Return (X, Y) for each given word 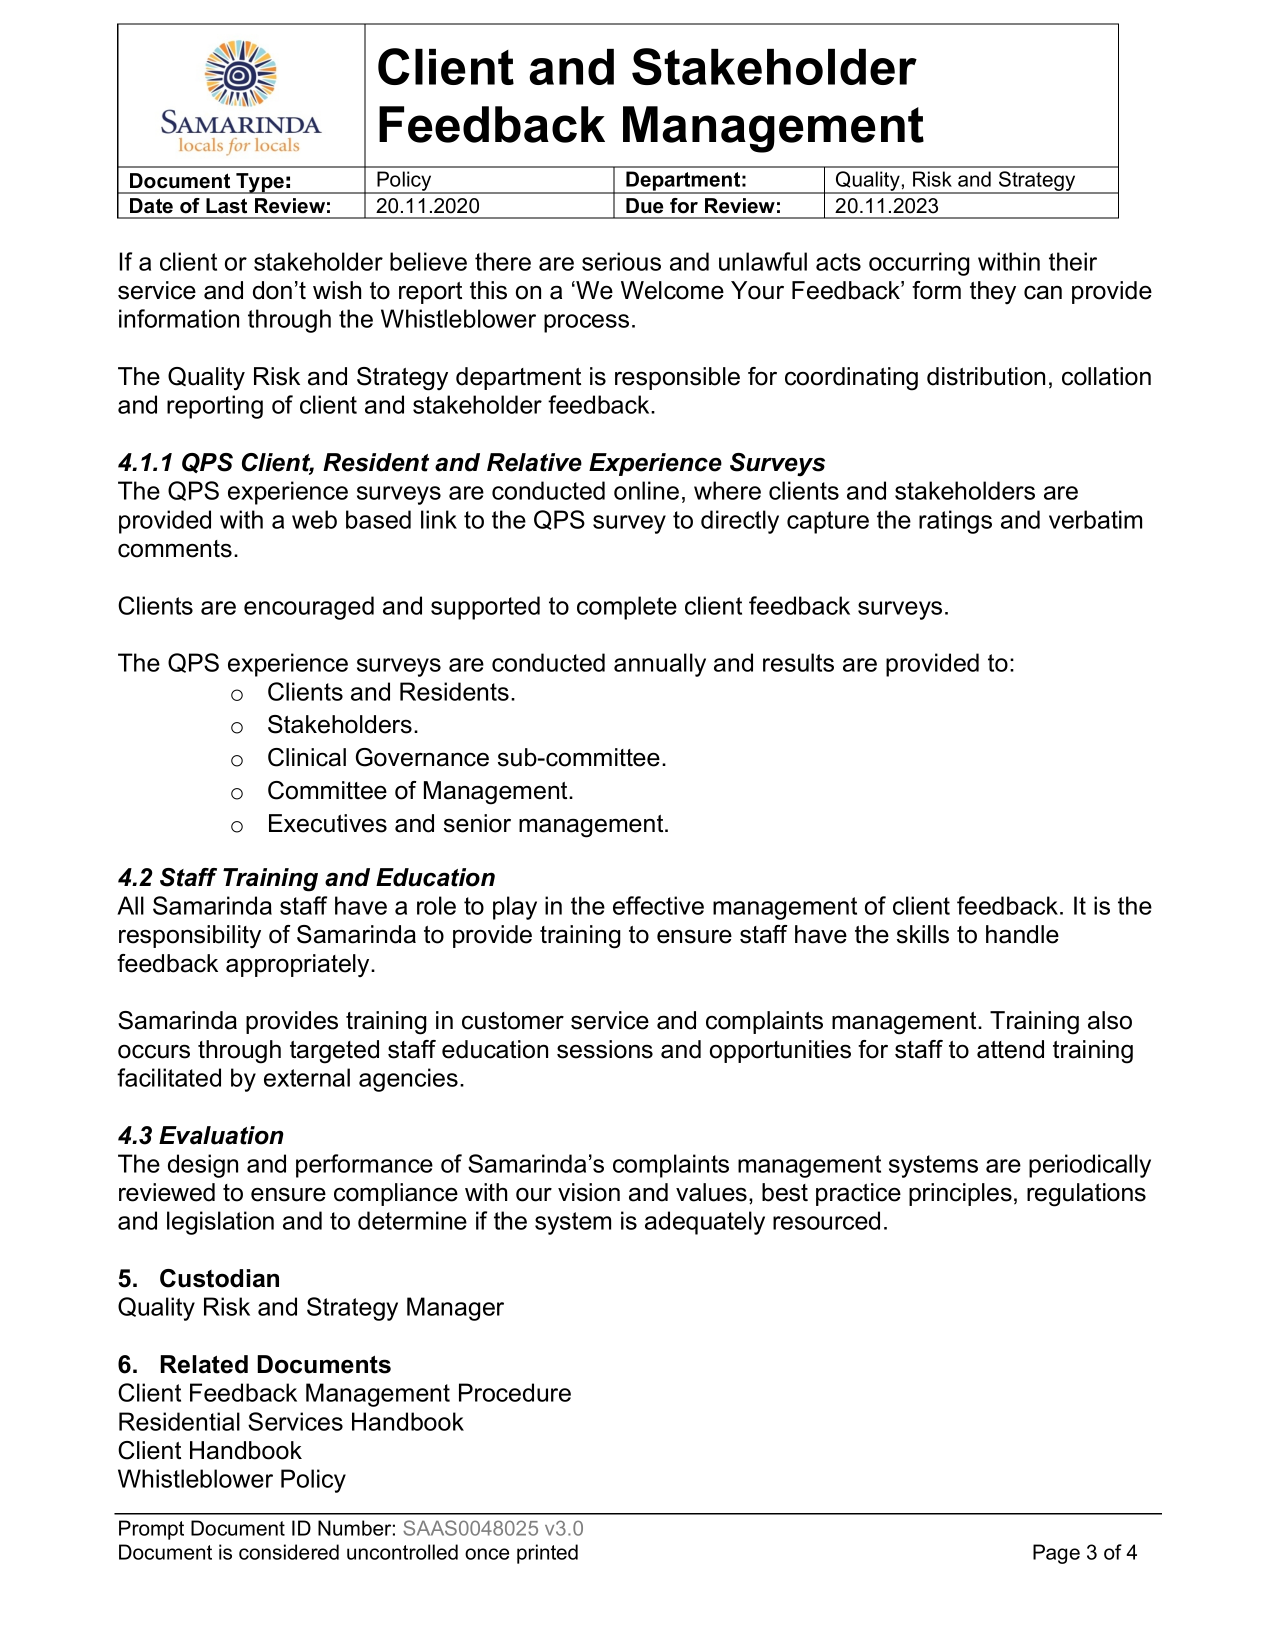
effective (658, 905)
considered (289, 1552)
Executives (328, 823)
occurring (919, 264)
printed (547, 1554)
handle (1022, 934)
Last (226, 206)
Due (644, 206)
